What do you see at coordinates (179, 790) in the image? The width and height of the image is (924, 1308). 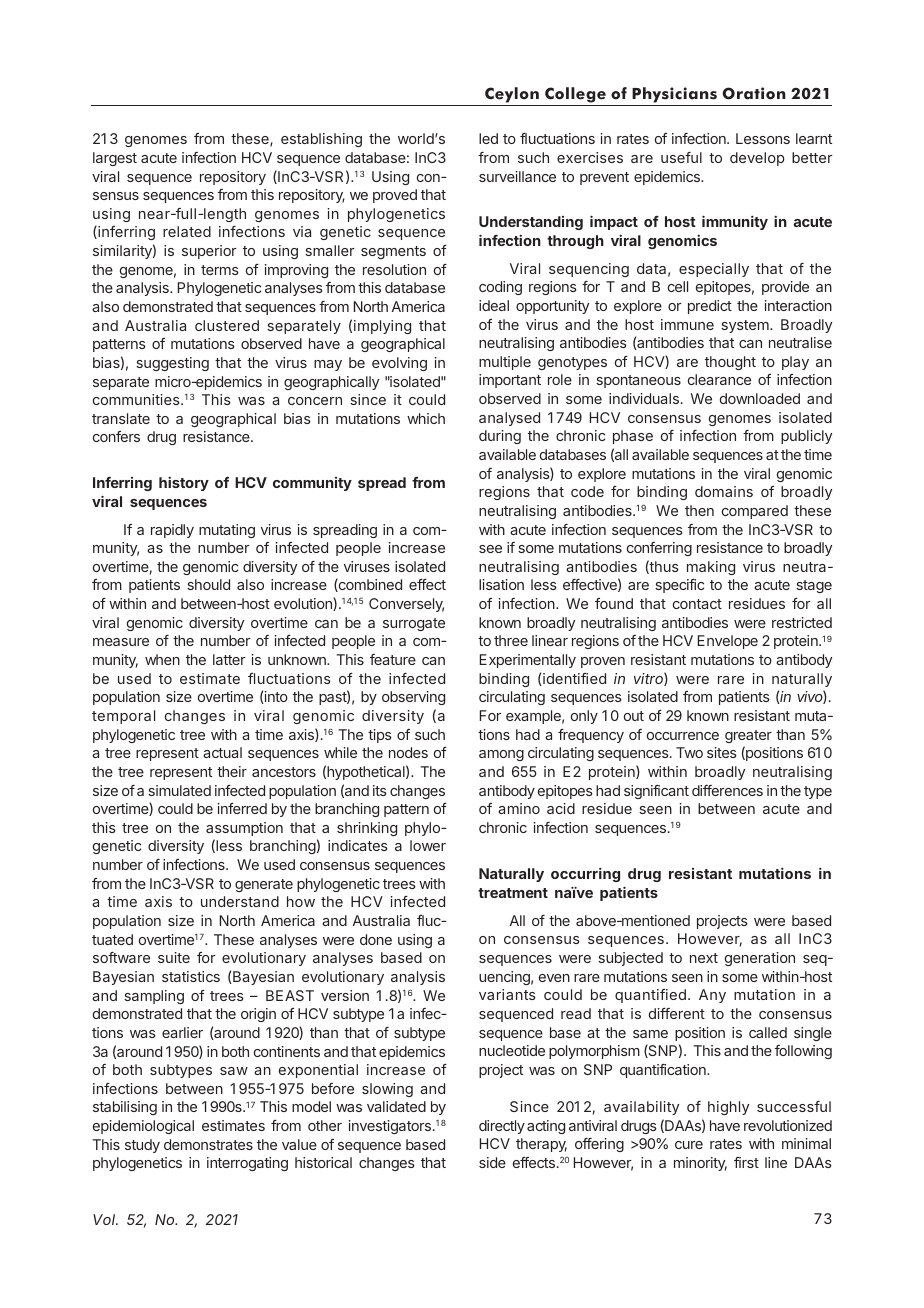 I see `simulated` at bounding box center [179, 790].
